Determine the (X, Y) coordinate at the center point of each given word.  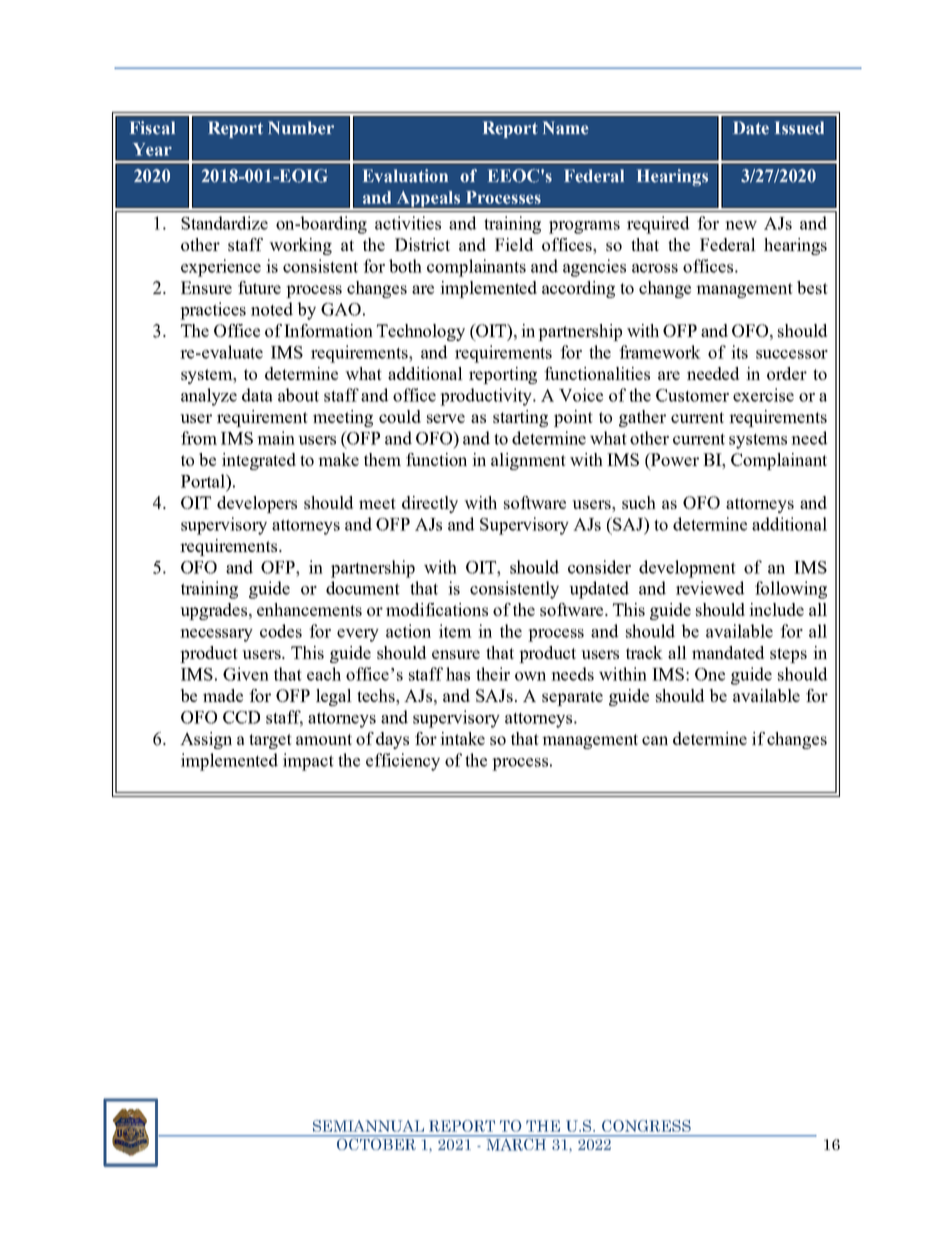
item (455, 631)
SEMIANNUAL (368, 1126)
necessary (216, 635)
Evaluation (405, 176)
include (776, 609)
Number (301, 128)
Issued (799, 128)
